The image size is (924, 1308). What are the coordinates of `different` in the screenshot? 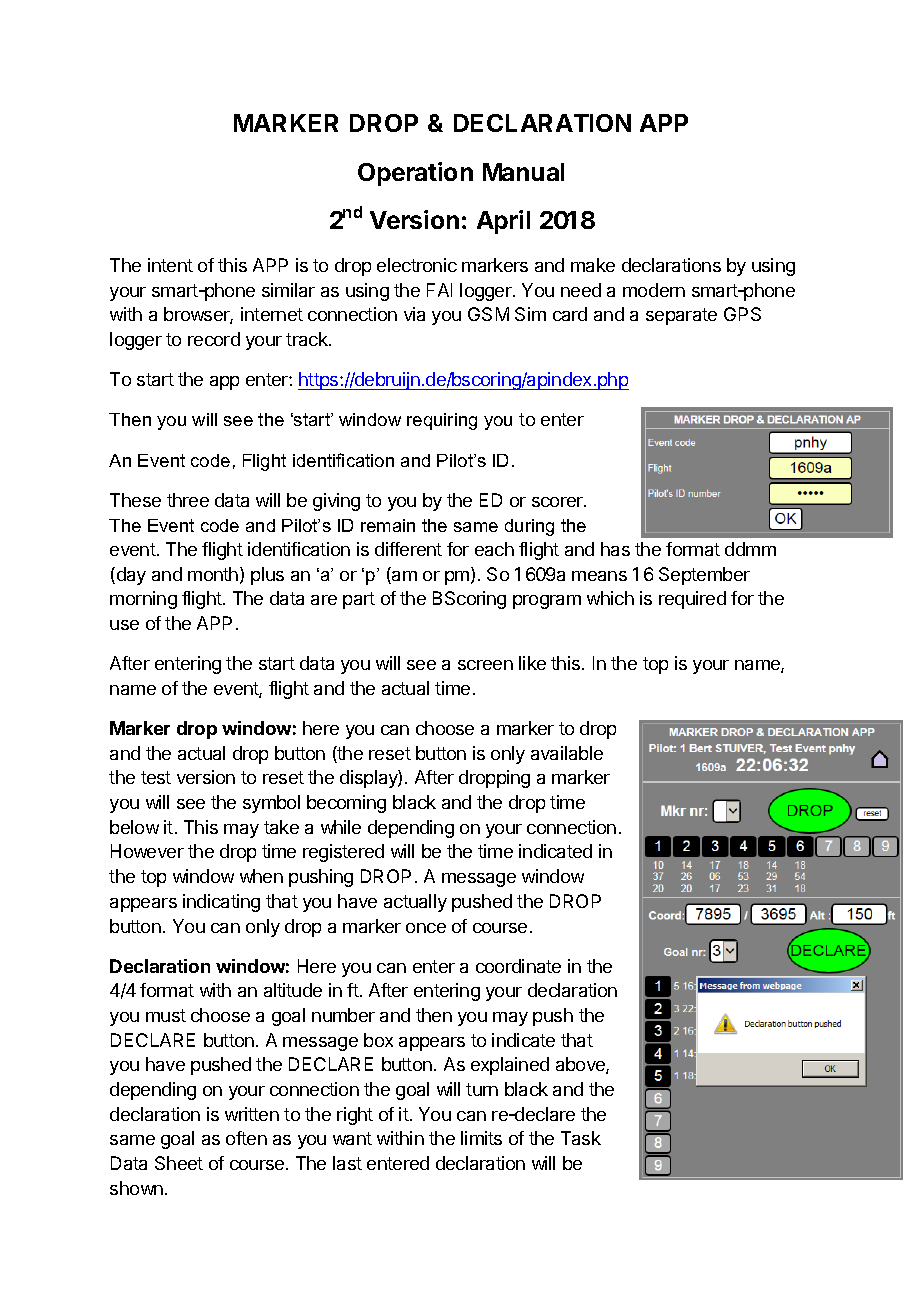 It's located at (408, 549).
